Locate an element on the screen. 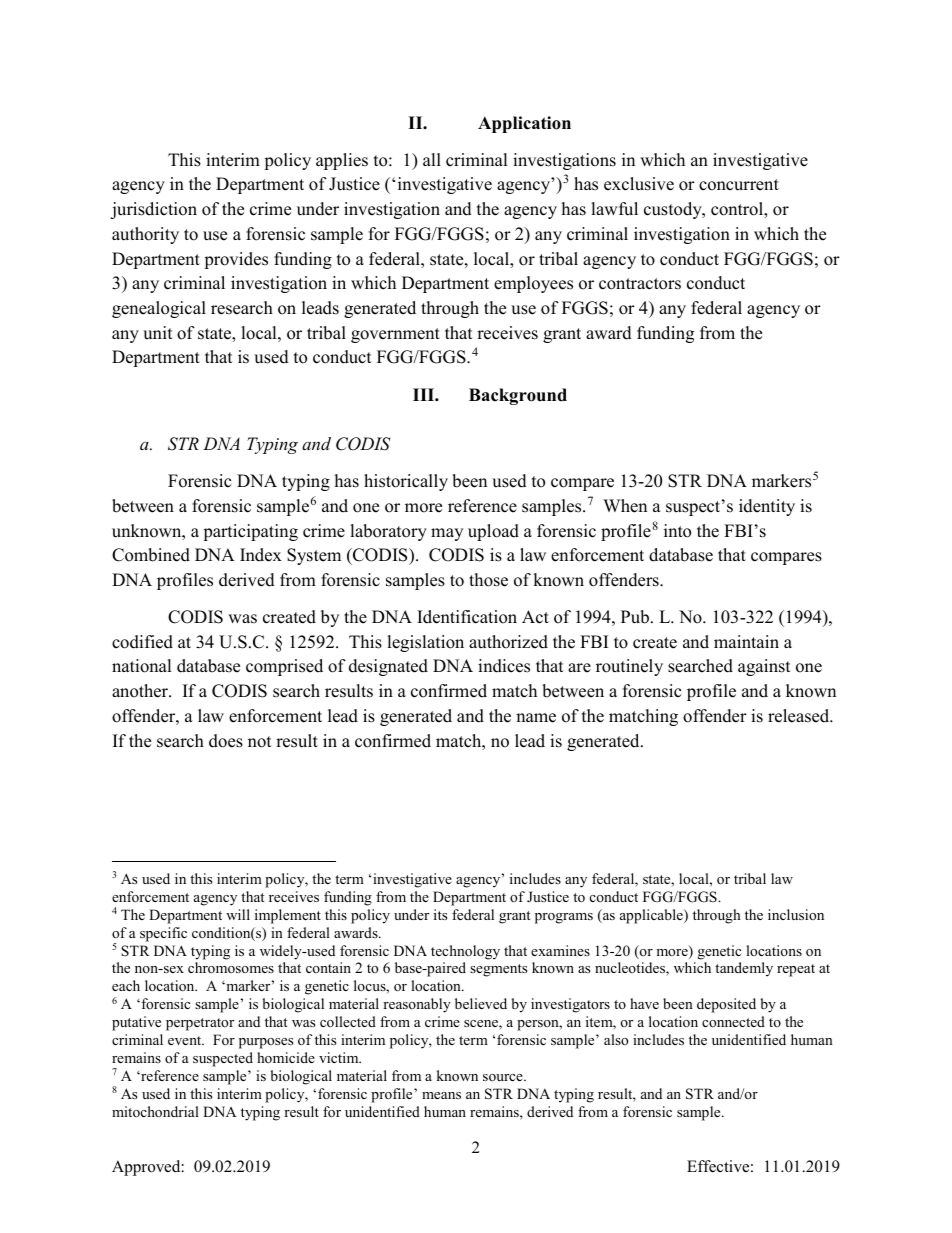 The height and width of the screenshot is (1233, 952). does is located at coordinates (226, 741).
